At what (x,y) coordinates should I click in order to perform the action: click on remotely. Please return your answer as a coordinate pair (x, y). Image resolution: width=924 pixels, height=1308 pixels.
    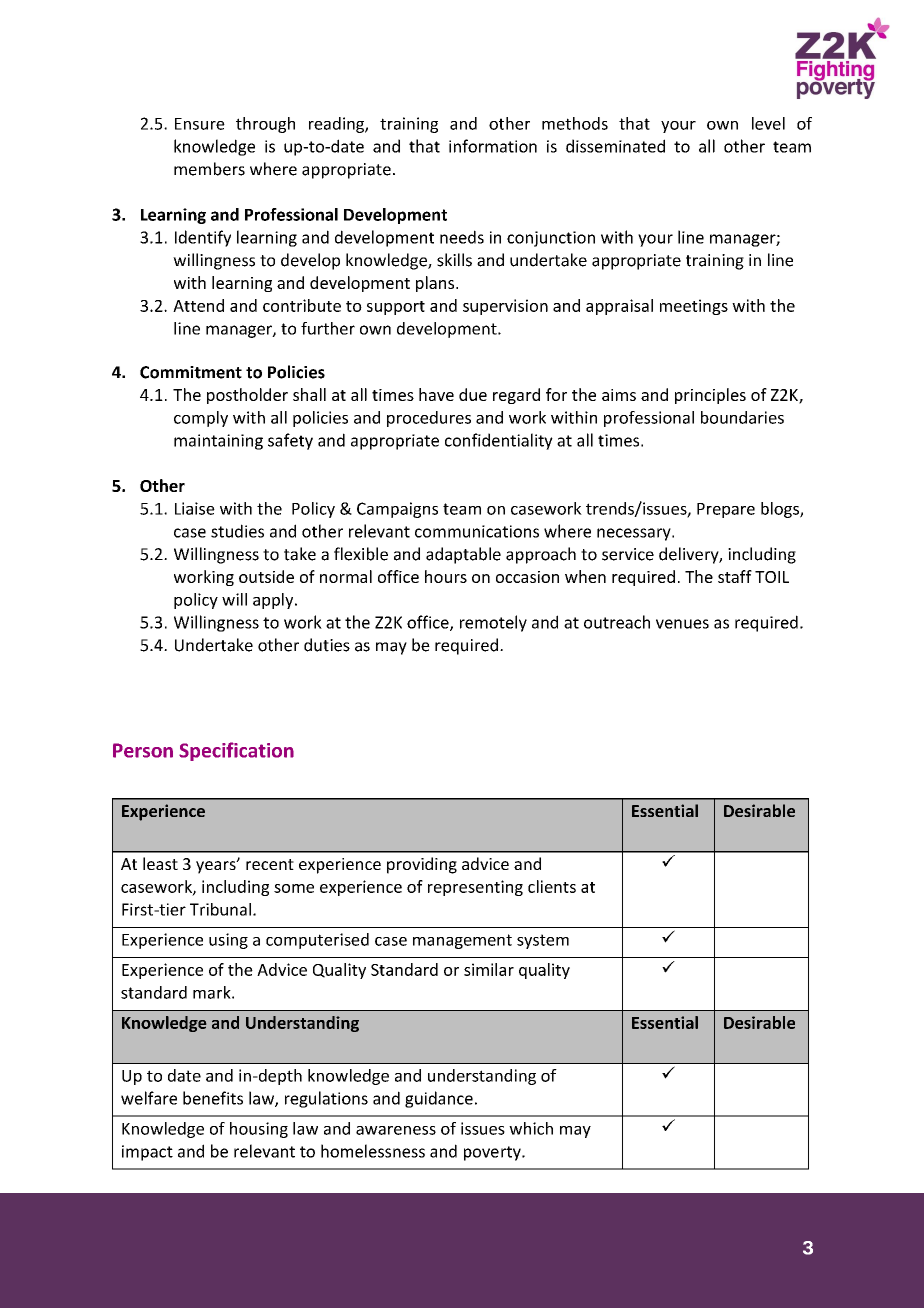
    Looking at the image, I should click on (493, 623).
